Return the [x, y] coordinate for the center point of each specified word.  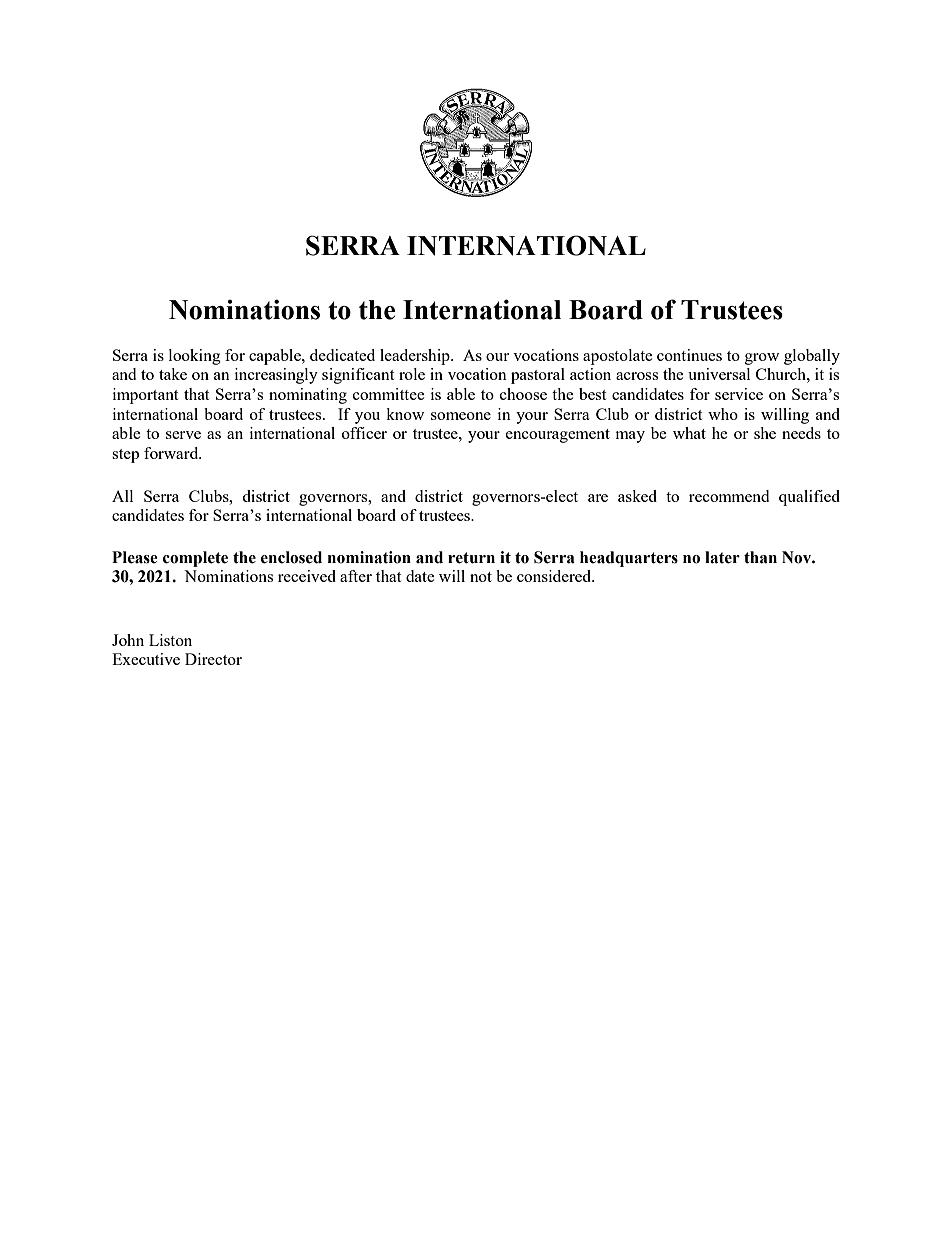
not [481, 577]
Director [213, 659]
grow [762, 359]
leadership [416, 357]
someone [461, 416]
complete [195, 559]
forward [172, 453]
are [598, 498]
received [307, 576]
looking [195, 357]
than [760, 557]
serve [183, 435]
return [471, 558]
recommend [729, 496]
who [723, 414]
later [722, 557]
